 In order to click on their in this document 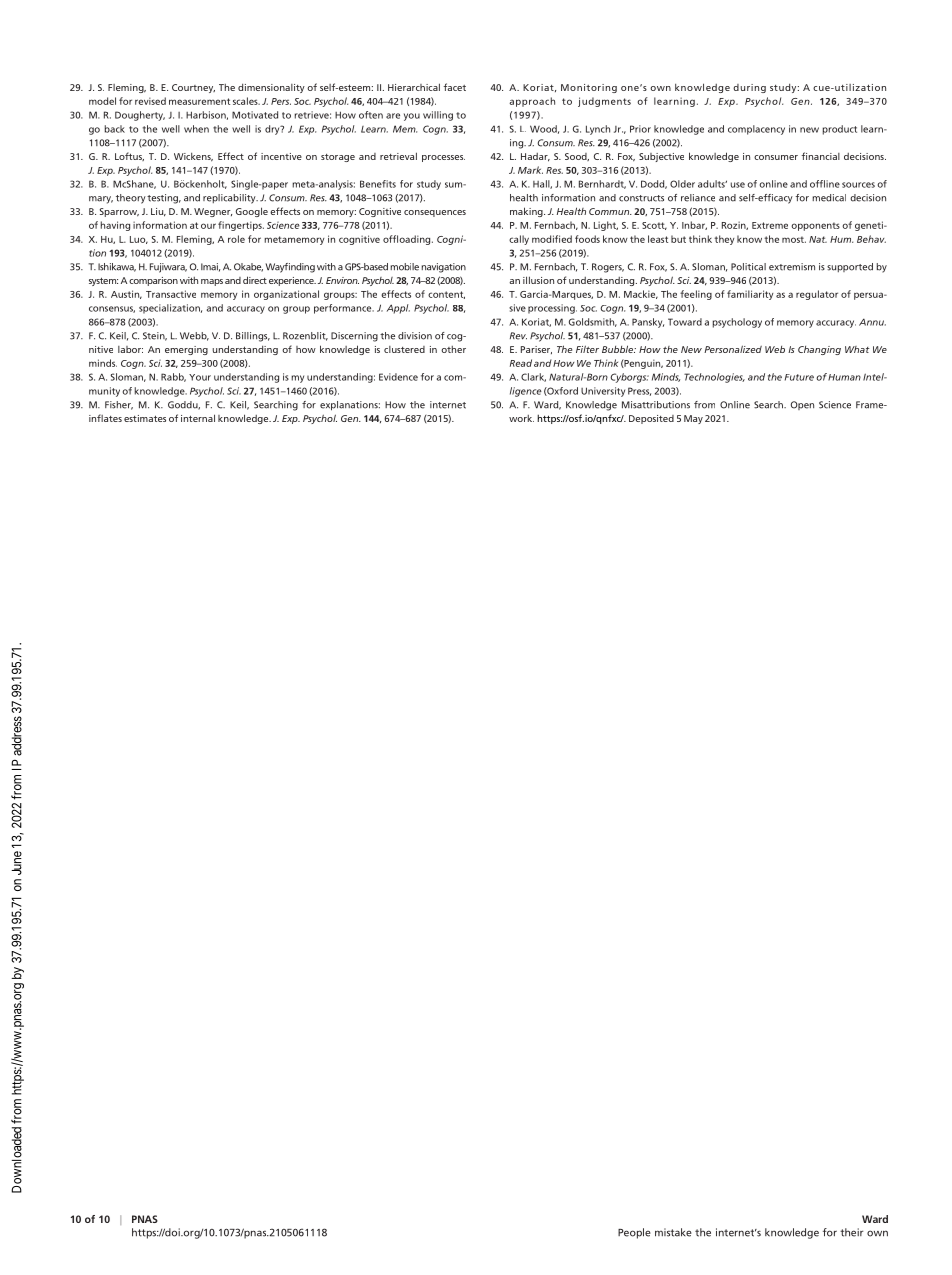, I will do `click(851, 1232)`.
